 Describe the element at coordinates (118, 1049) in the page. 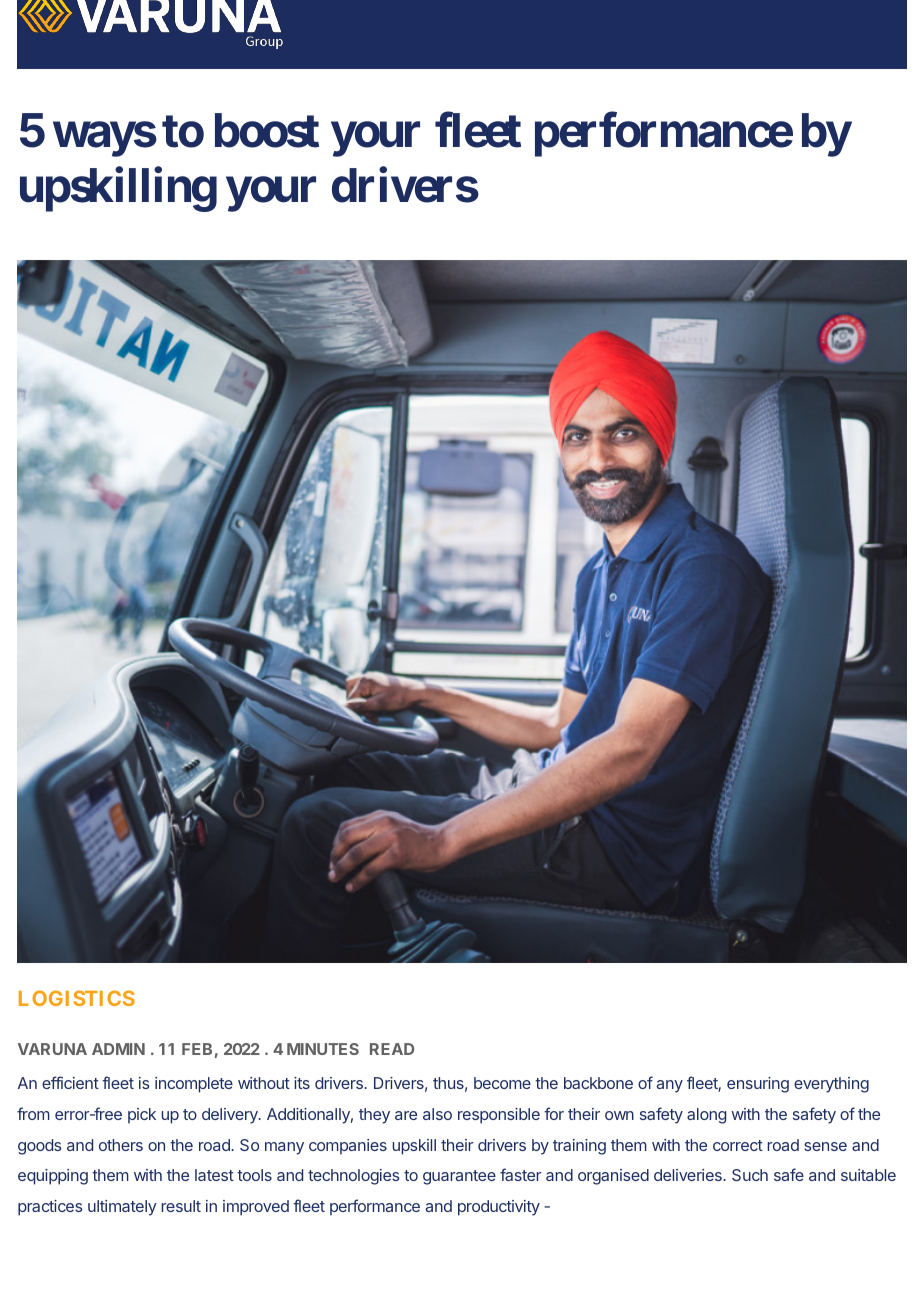

I see `ADMIN` at that location.
